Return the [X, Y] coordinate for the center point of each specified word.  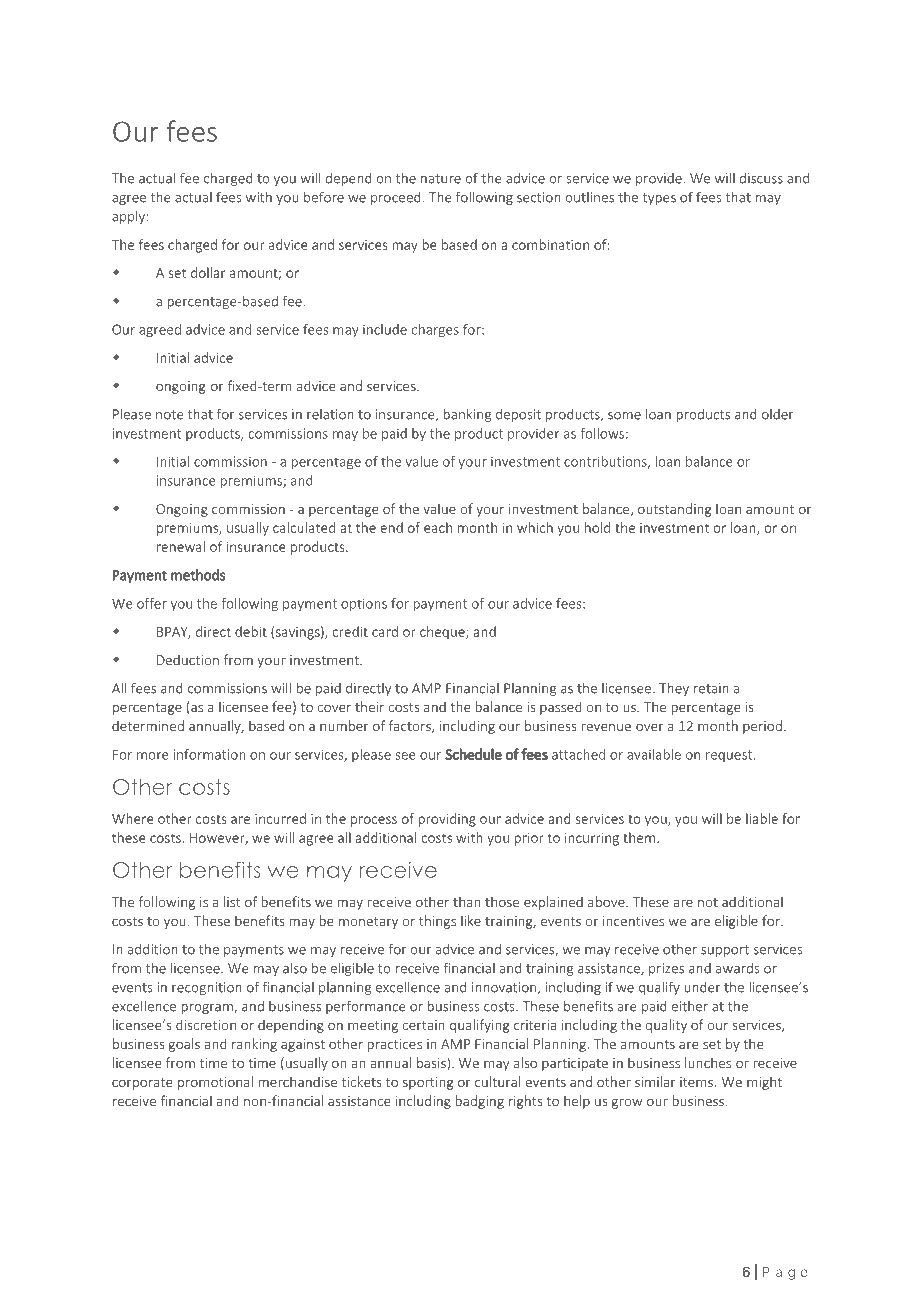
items [697, 1082]
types [659, 199]
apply [129, 217]
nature [441, 179]
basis [432, 1064]
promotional [215, 1083]
